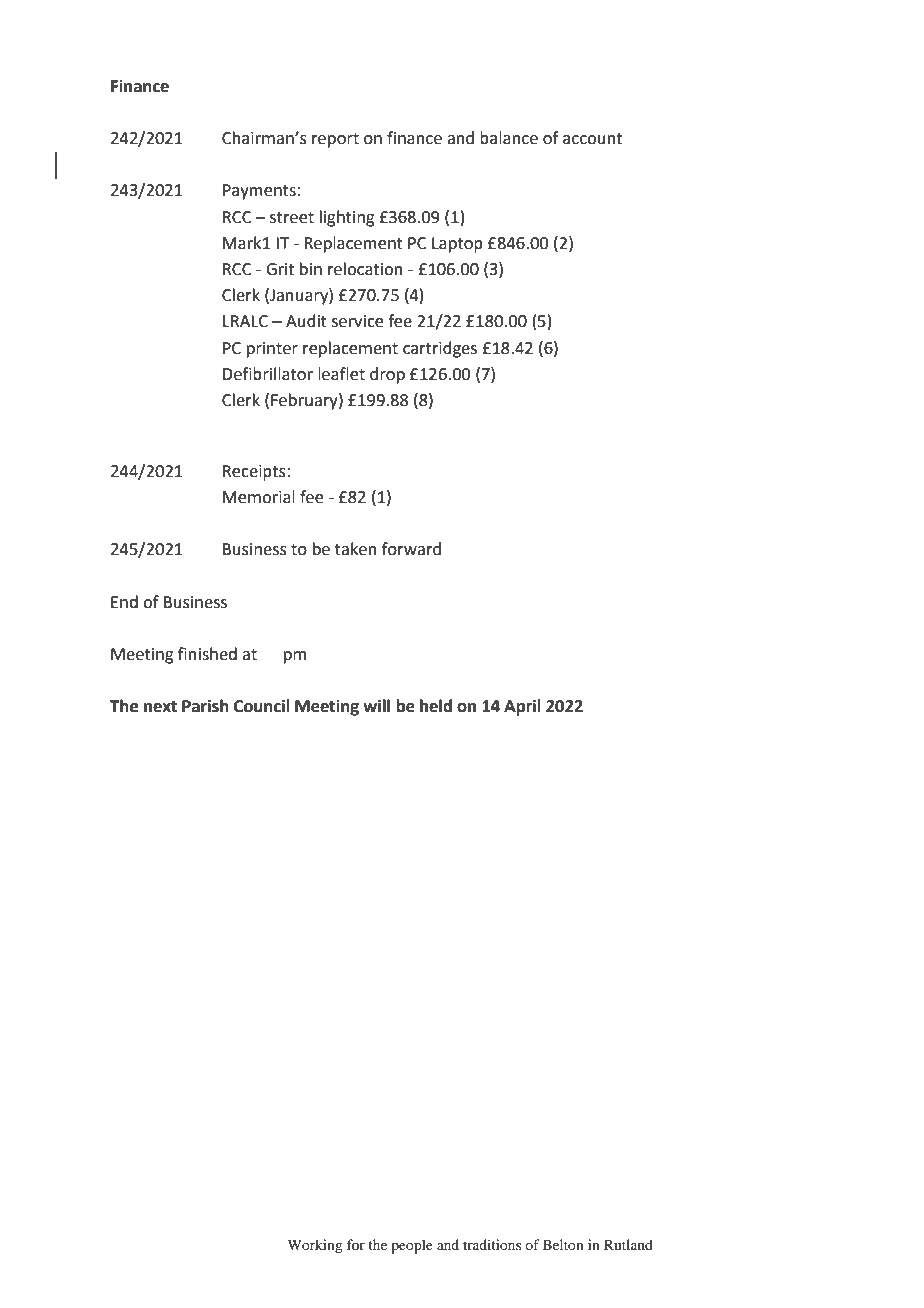  Describe the element at coordinates (335, 140) in the page. I see `report` at that location.
